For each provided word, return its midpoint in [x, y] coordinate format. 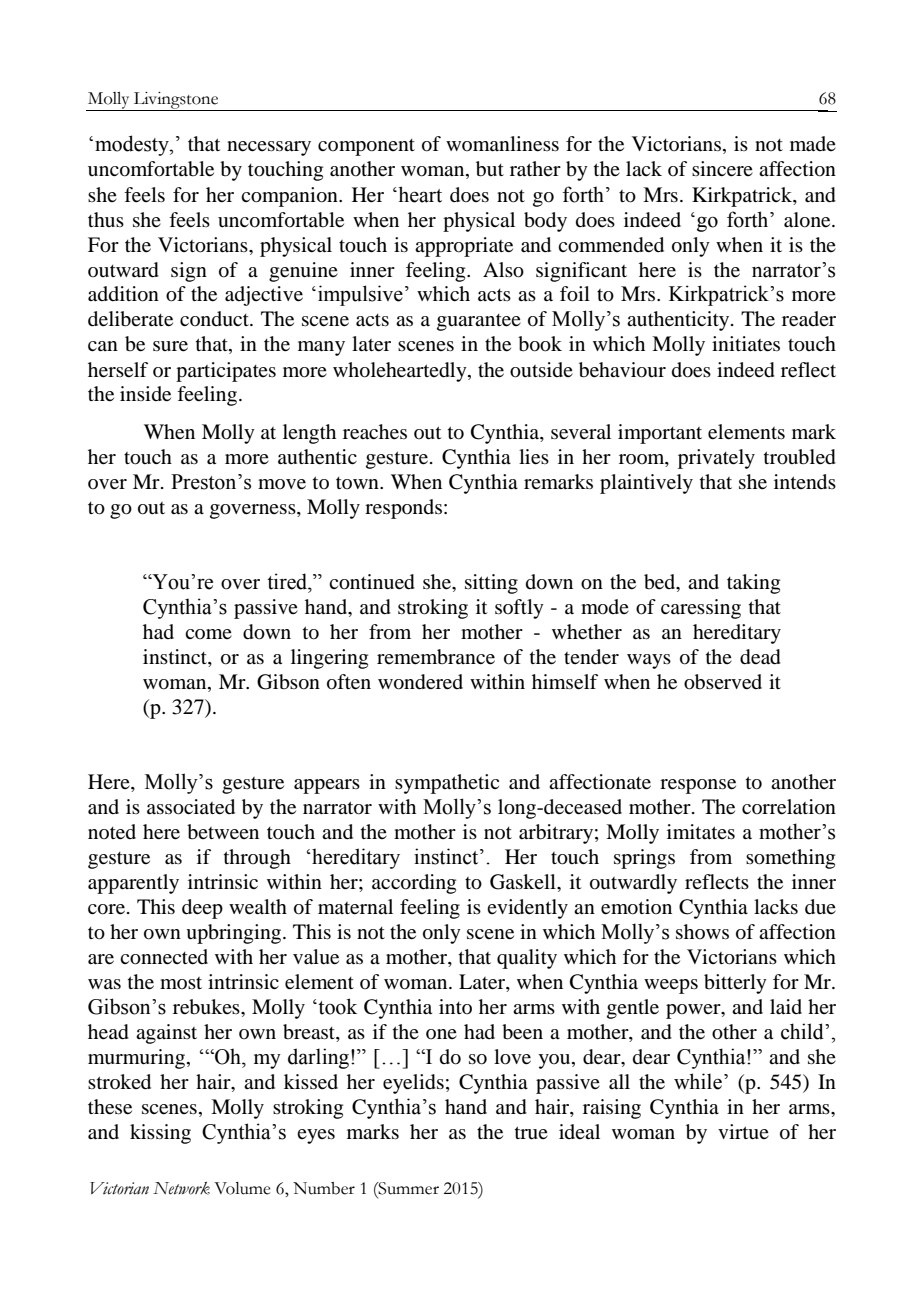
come [208, 634]
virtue [743, 1132]
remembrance [436, 657]
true [531, 1133]
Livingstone [176, 101]
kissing [160, 1134]
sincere [722, 169]
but [490, 169]
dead [760, 657]
